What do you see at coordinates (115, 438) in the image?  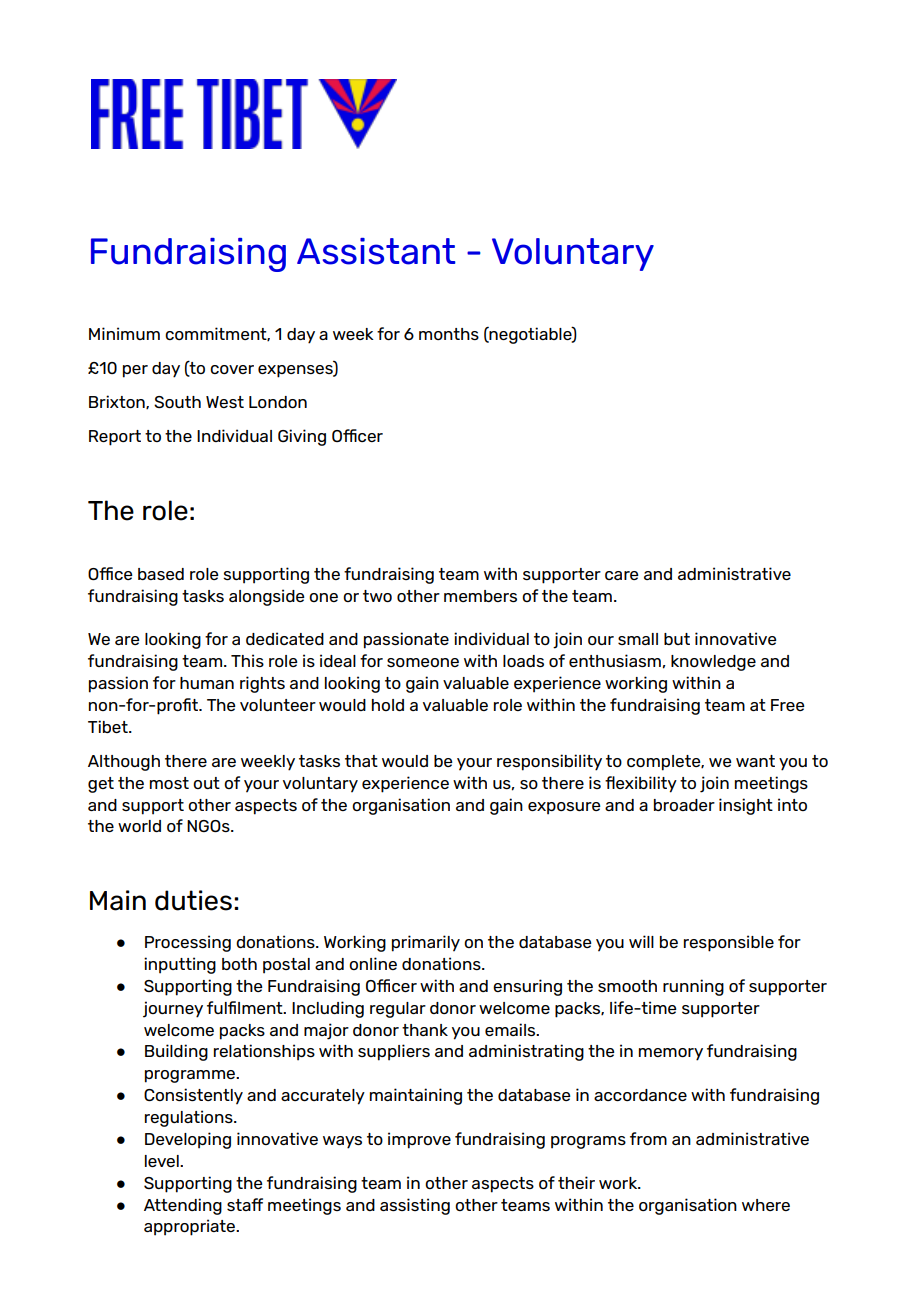 I see `Report` at bounding box center [115, 438].
